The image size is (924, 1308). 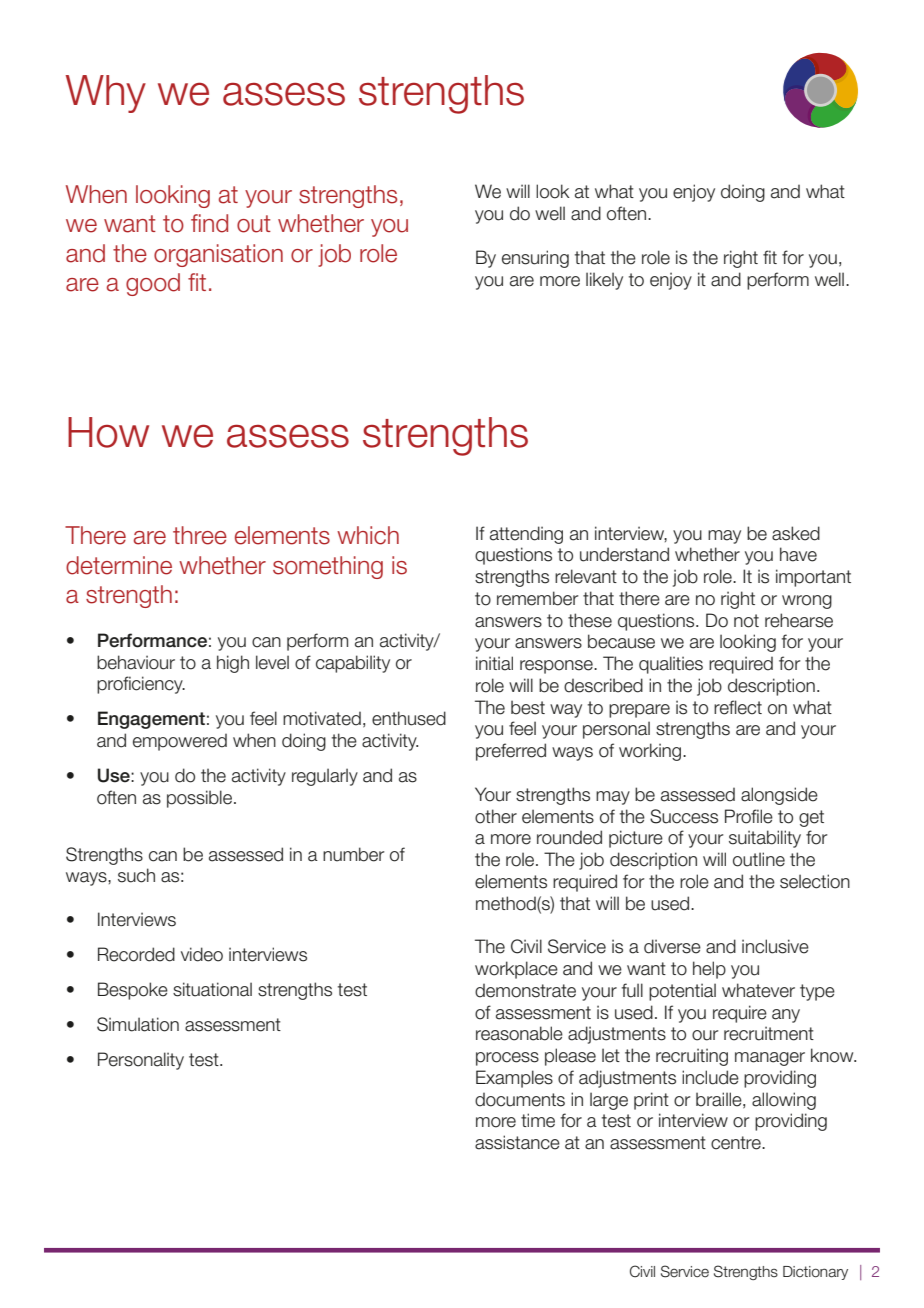 What do you see at coordinates (535, 259) in the screenshot?
I see `ensuring` at bounding box center [535, 259].
